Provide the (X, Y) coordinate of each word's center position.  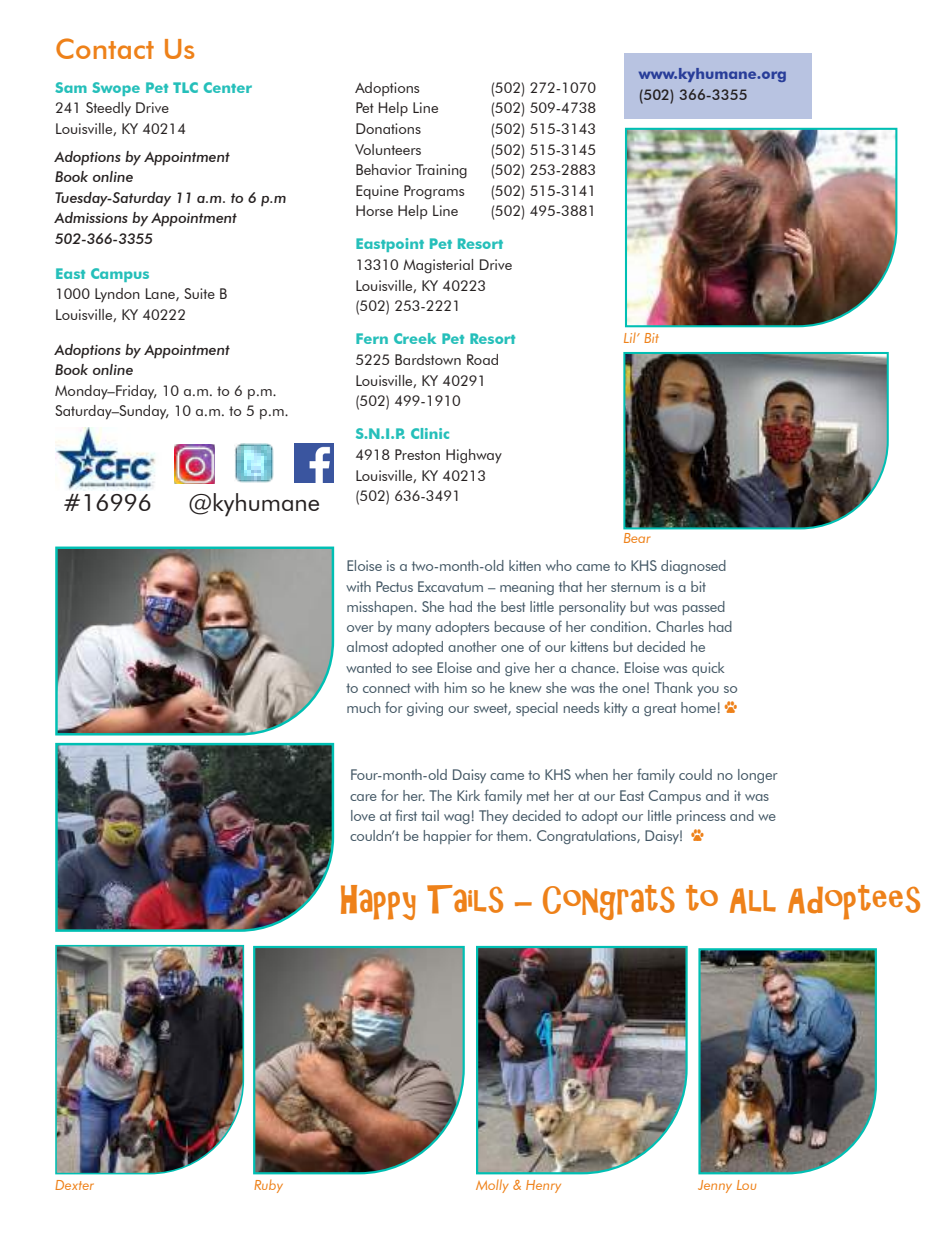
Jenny (715, 1186)
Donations (388, 128)
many (414, 630)
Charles (680, 626)
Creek (415, 338)
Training (441, 171)
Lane (161, 294)
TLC (185, 87)
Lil (631, 338)
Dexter (74, 1185)
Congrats (609, 902)
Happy (378, 902)
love (363, 815)
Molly (492, 1186)
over (360, 628)
